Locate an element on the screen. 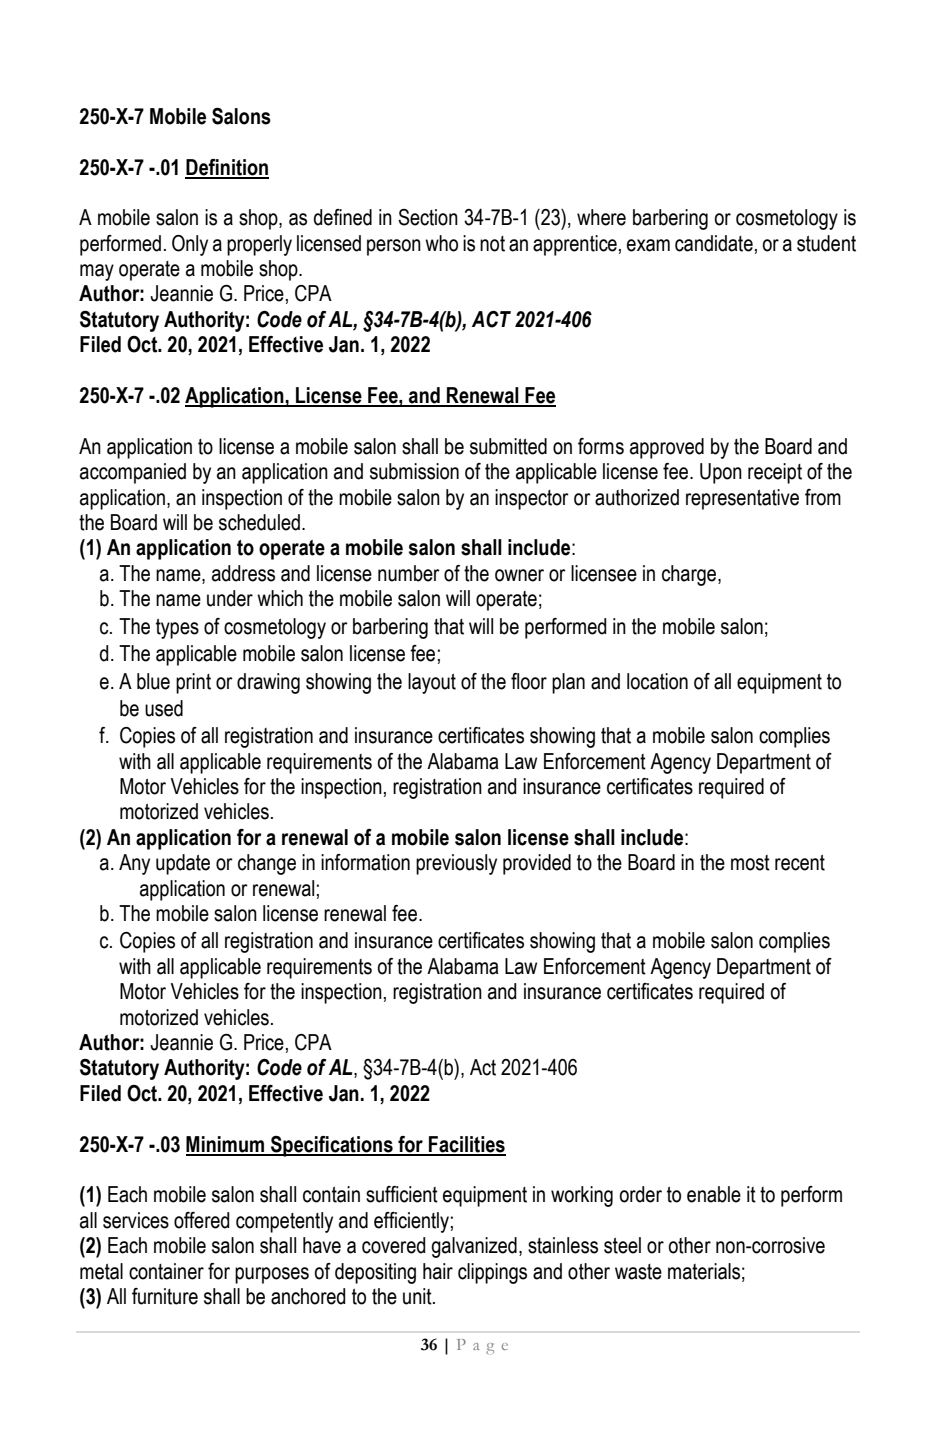  location is located at coordinates (657, 681).
